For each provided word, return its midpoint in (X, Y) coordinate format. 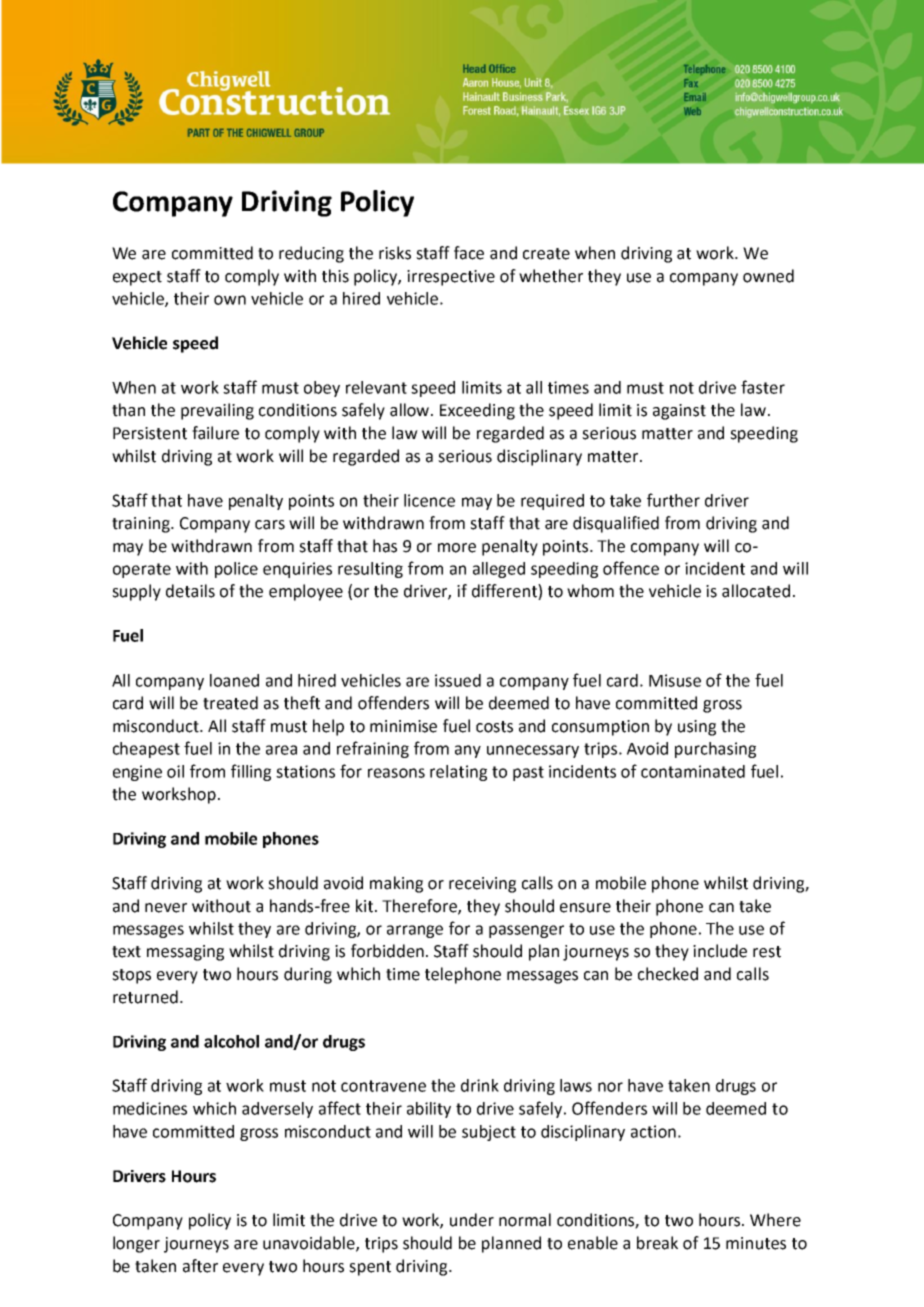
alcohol (231, 1041)
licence (429, 500)
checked (668, 974)
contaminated (693, 771)
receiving (482, 885)
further (673, 500)
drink (480, 1085)
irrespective (451, 278)
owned (768, 276)
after (200, 1266)
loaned (234, 680)
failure (215, 433)
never (166, 908)
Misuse (675, 680)
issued (458, 680)
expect (137, 278)
